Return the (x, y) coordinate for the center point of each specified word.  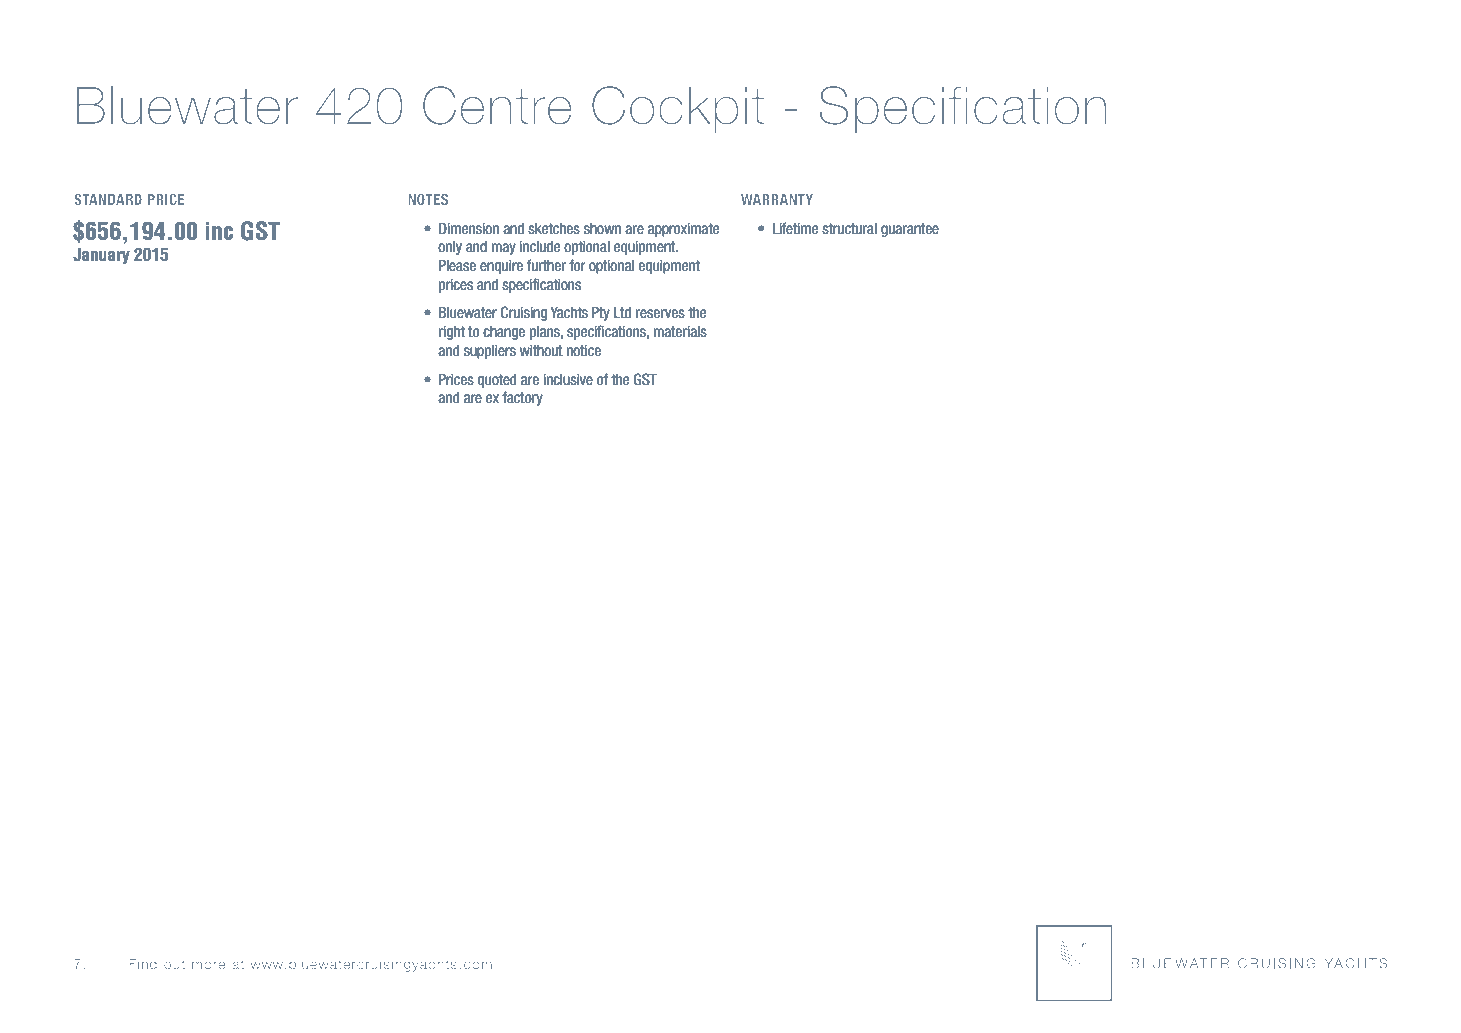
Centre (497, 105)
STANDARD (108, 199)
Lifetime (795, 228)
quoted (496, 381)
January (101, 256)
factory (522, 398)
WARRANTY (777, 199)
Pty (601, 314)
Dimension (469, 229)
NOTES (428, 199)
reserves (660, 314)
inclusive (568, 380)
